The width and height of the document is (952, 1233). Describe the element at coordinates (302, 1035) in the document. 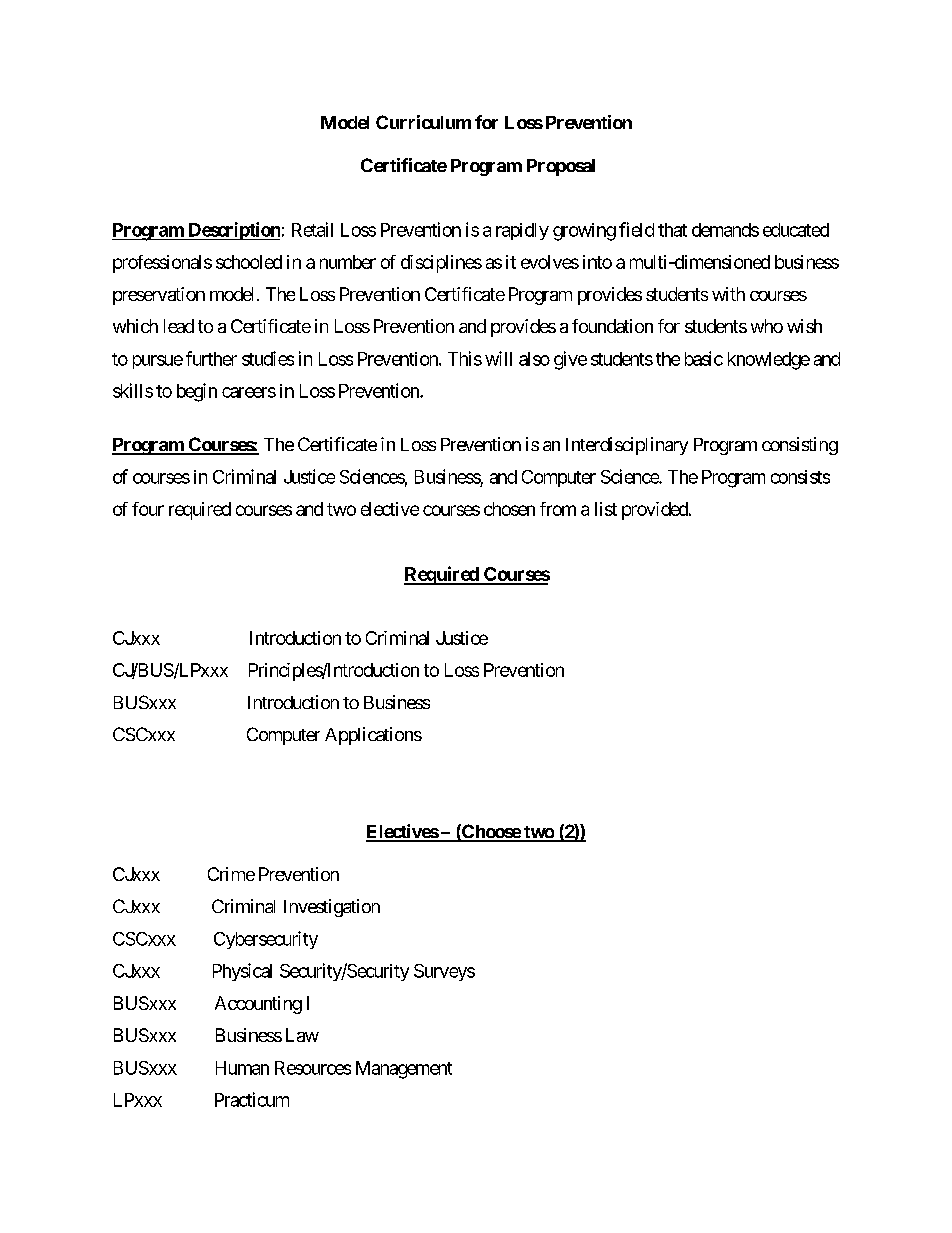

I see `Law` at that location.
